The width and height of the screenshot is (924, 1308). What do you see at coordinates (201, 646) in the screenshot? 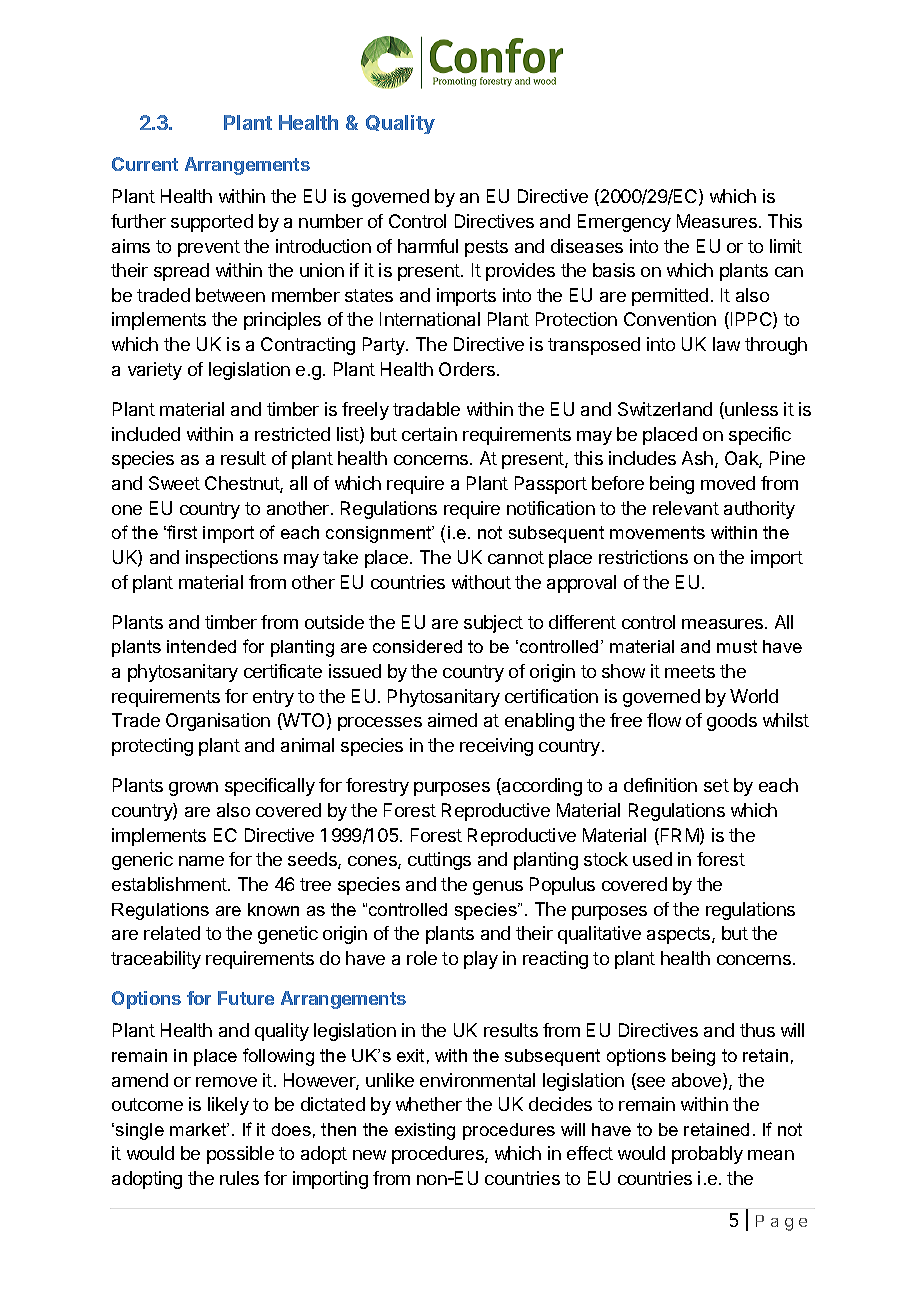
I see `intended` at bounding box center [201, 646].
